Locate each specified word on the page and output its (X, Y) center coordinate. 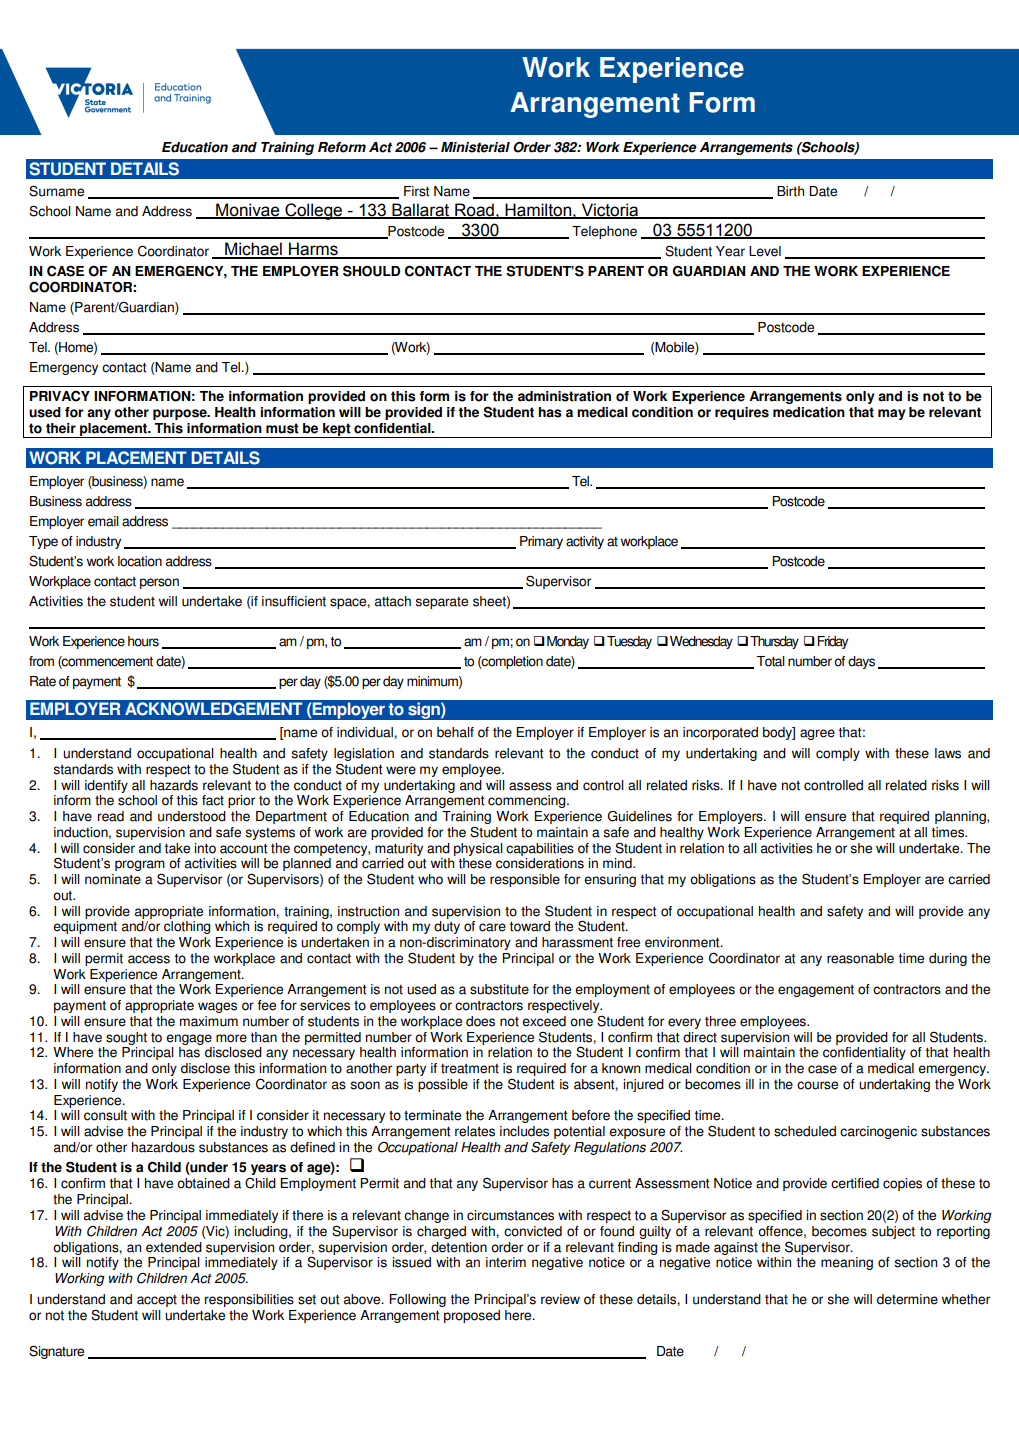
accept (157, 1301)
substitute (499, 989)
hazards (174, 785)
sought (126, 1038)
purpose (181, 414)
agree (817, 734)
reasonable (860, 958)
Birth (790, 191)
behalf (455, 732)
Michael (253, 250)
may (892, 414)
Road (474, 210)
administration (564, 396)
